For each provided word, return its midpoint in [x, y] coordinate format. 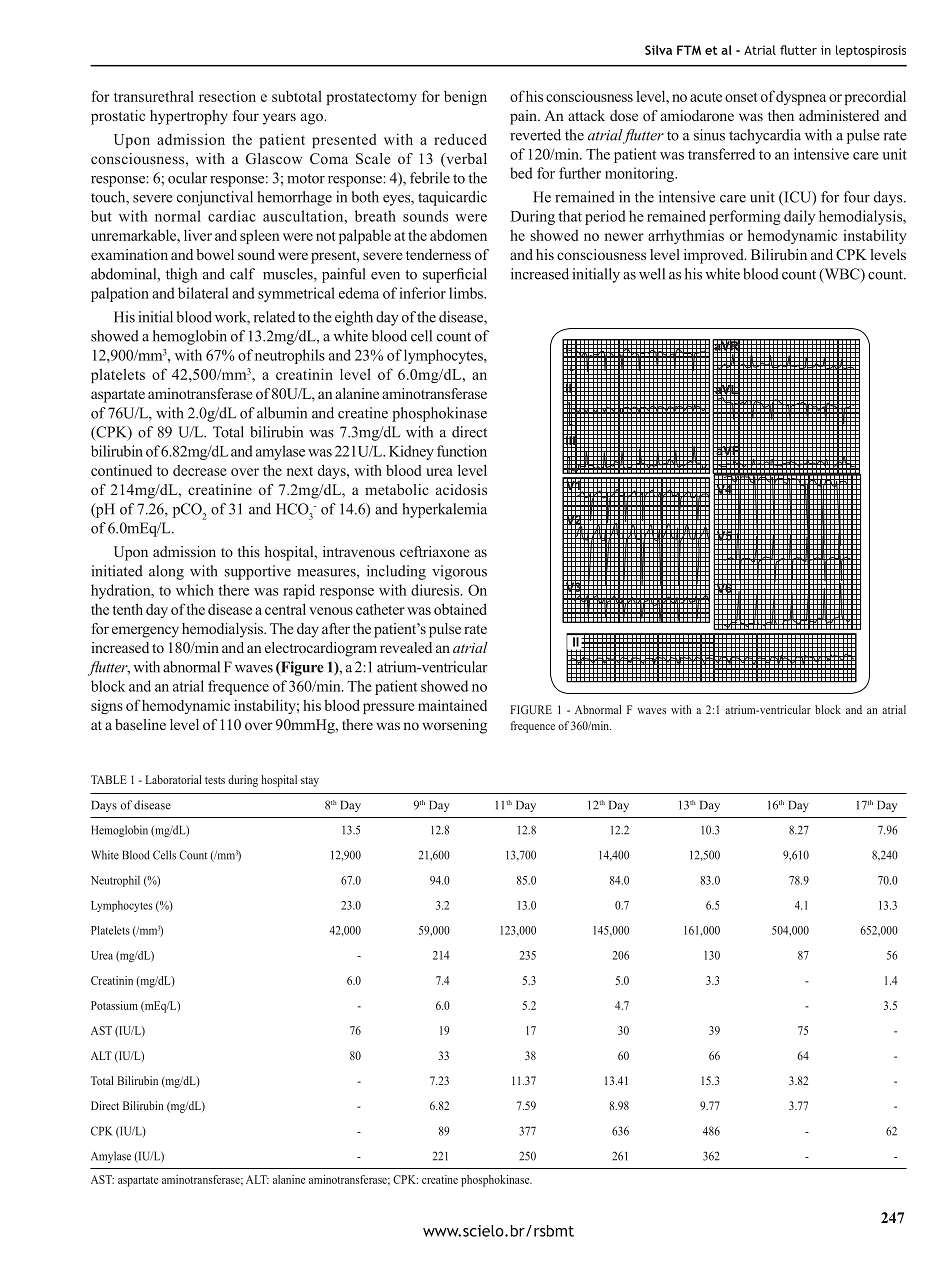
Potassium [114, 1005]
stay [310, 782]
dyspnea [801, 98]
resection [227, 96]
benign [465, 97]
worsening [454, 726]
